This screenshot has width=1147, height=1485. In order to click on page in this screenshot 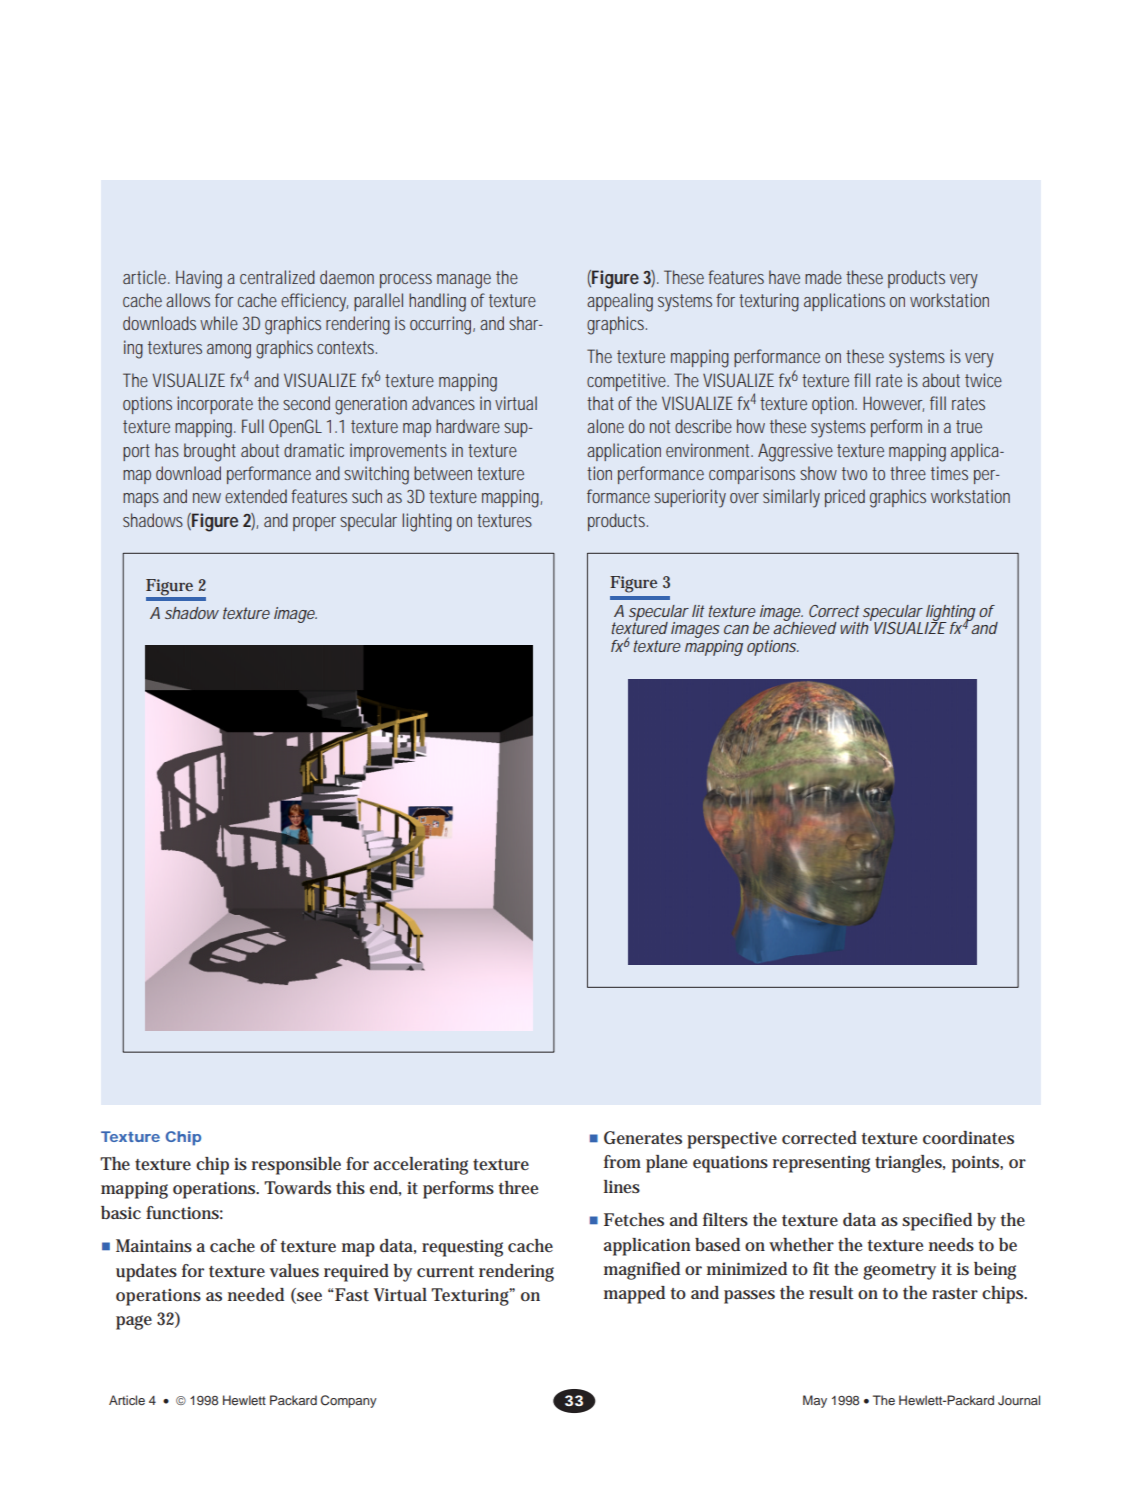, I will do `click(134, 1322)`.
